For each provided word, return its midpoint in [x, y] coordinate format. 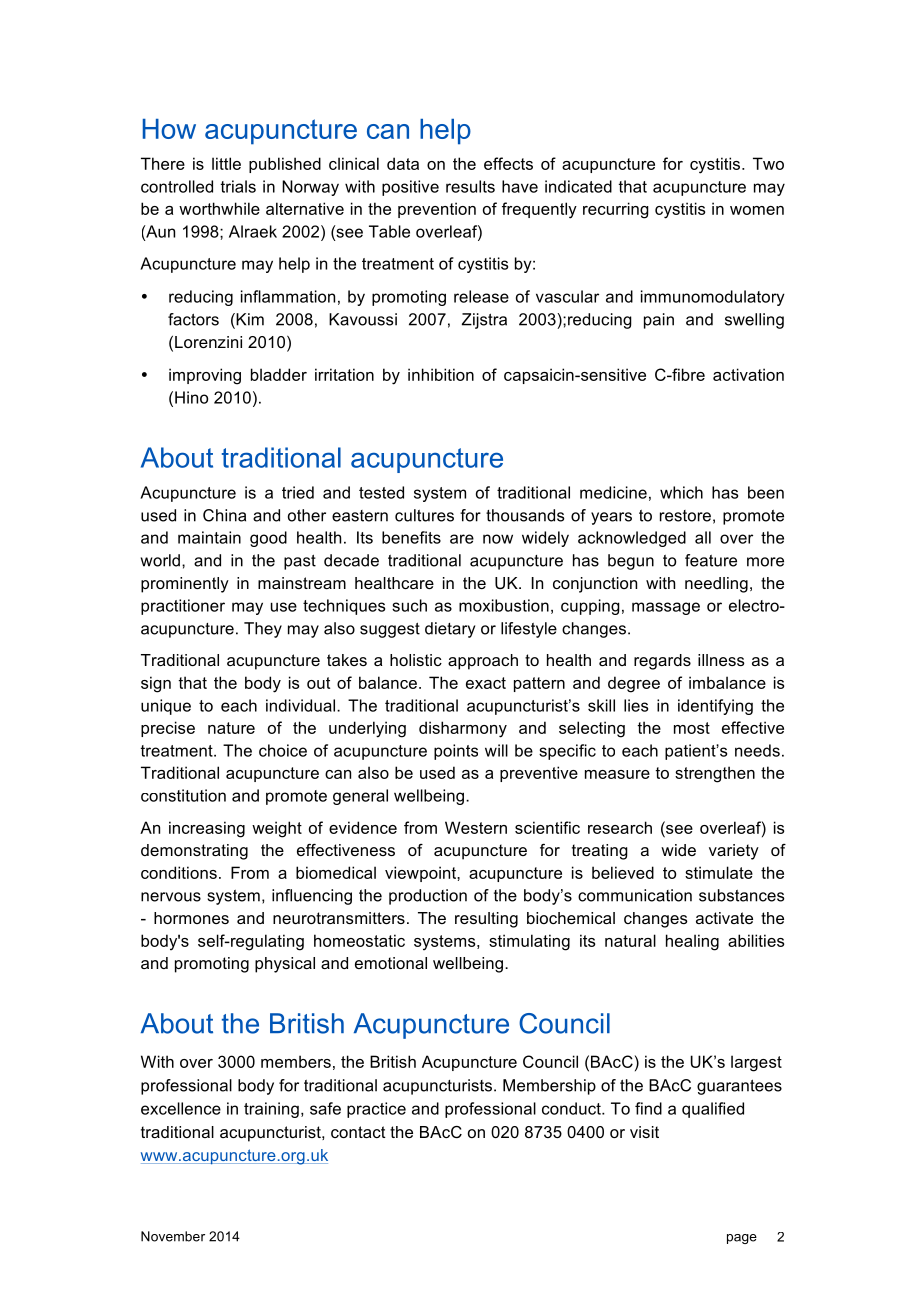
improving [205, 376]
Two [768, 163]
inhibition [441, 374]
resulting [486, 920]
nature [231, 728]
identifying [715, 707]
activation [748, 374]
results [470, 186]
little [226, 163]
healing [692, 942]
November [173, 1236]
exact [486, 683]
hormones [191, 918]
